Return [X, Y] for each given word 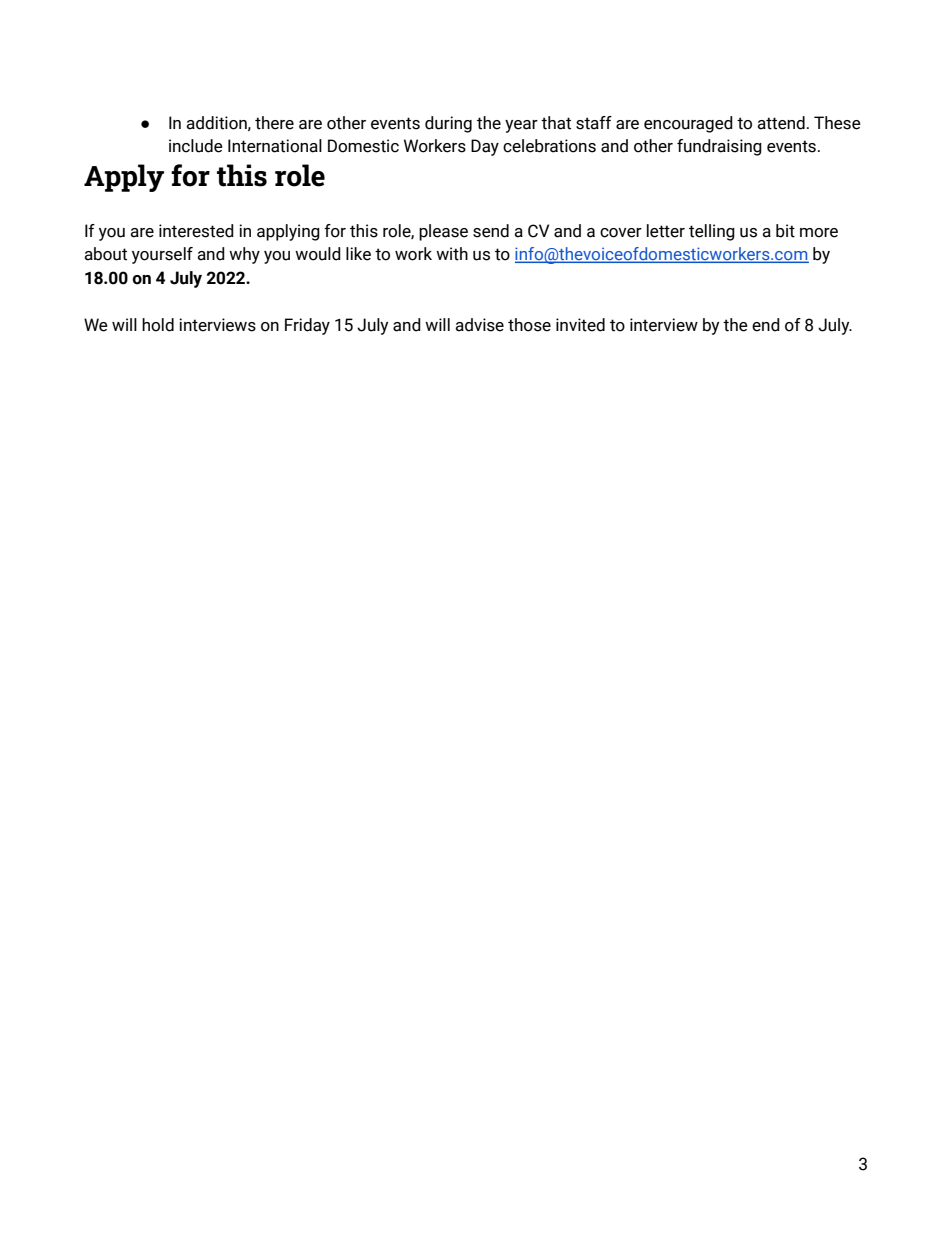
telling [712, 232]
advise [479, 325]
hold [158, 325]
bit [785, 231]
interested [196, 231]
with [452, 254]
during [448, 124]
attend [781, 123]
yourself [162, 255]
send [491, 231]
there [274, 123]
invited [580, 325]
